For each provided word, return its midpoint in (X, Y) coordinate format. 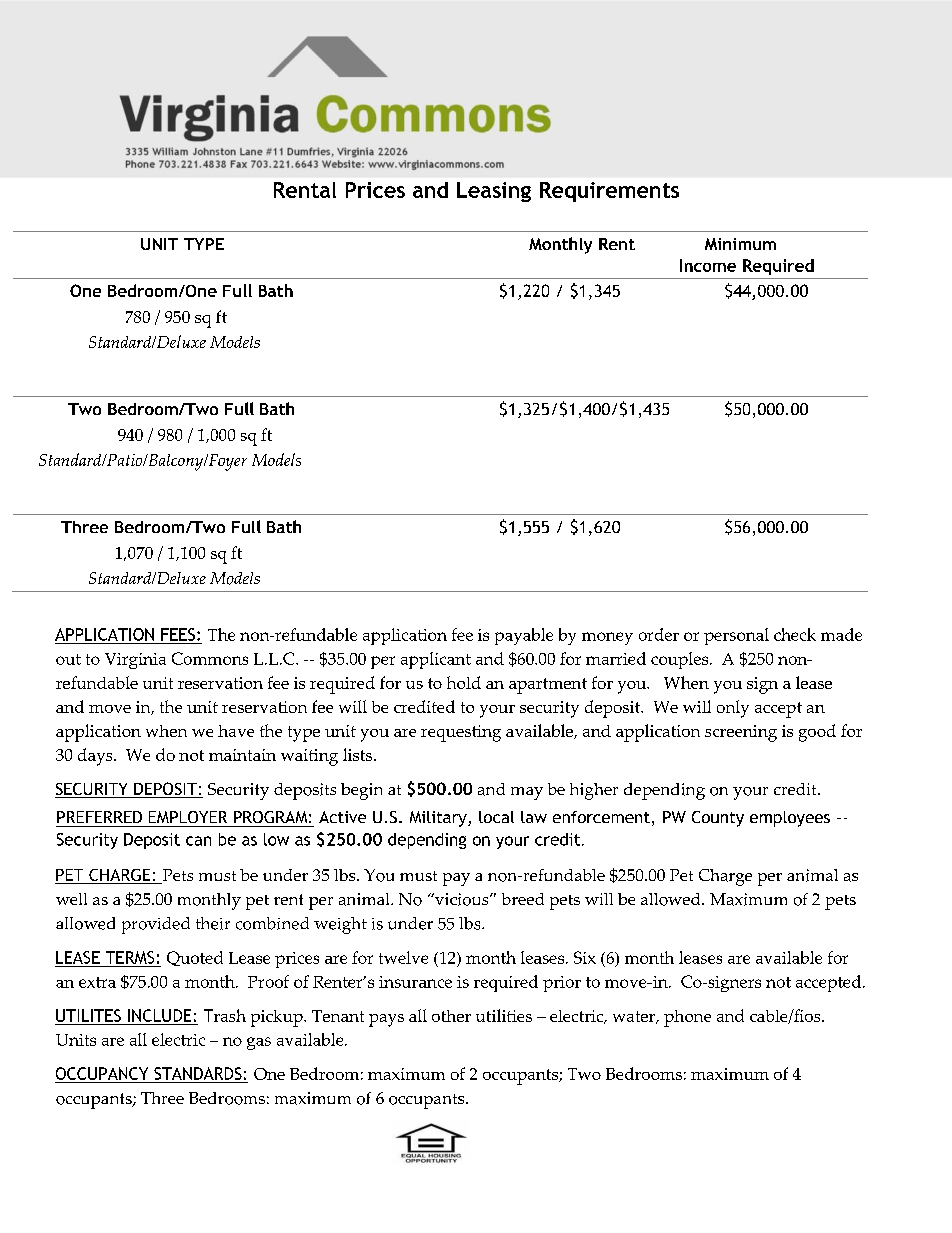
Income (708, 265)
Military (439, 819)
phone (687, 1018)
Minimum (740, 244)
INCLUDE (159, 1015)
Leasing (494, 192)
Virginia (135, 661)
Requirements (609, 192)
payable (524, 636)
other (451, 1016)
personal (736, 636)
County (718, 819)
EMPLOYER (188, 817)
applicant (436, 660)
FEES (179, 634)
